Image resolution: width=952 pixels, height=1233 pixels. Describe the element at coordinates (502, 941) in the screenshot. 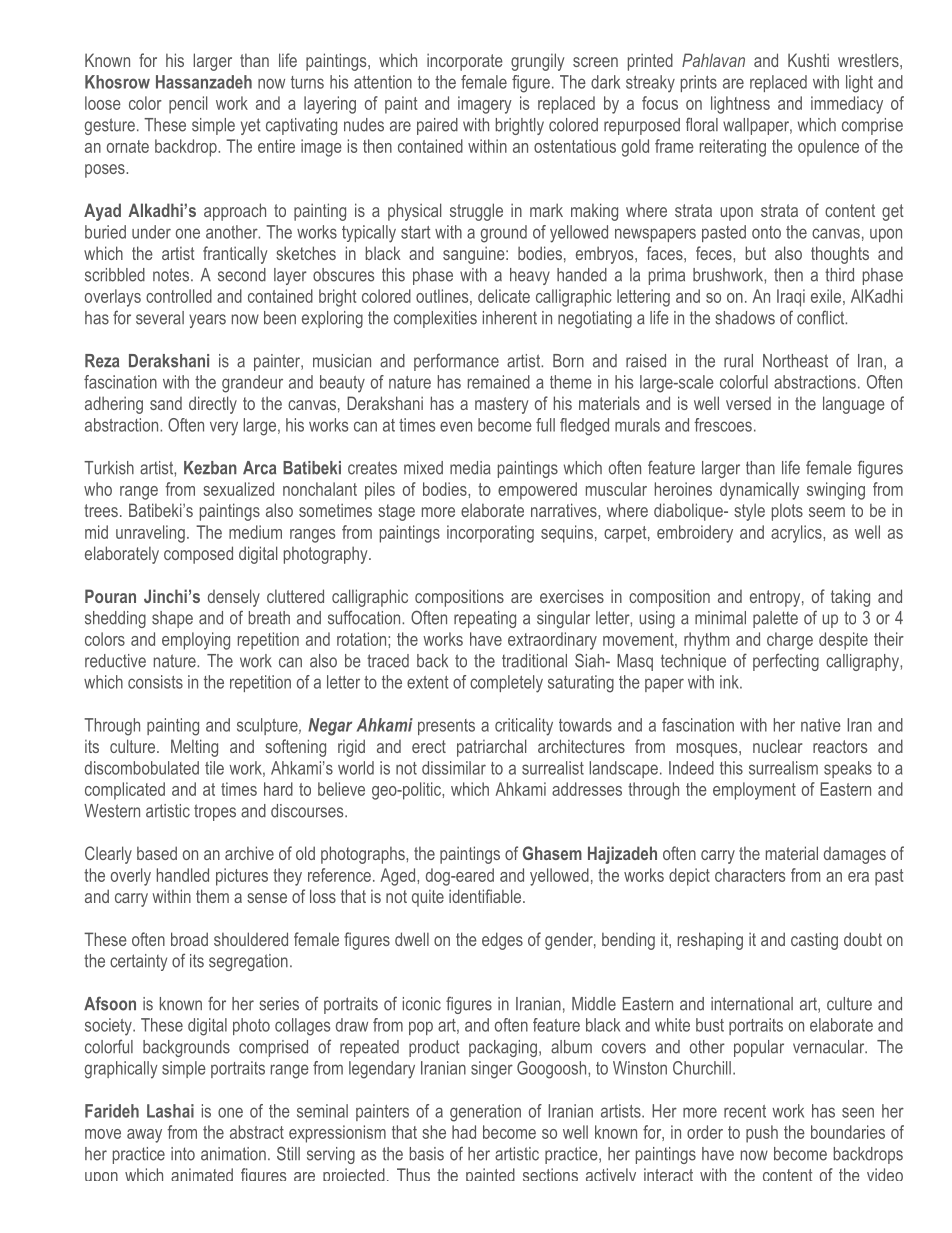

I see `edges` at that location.
